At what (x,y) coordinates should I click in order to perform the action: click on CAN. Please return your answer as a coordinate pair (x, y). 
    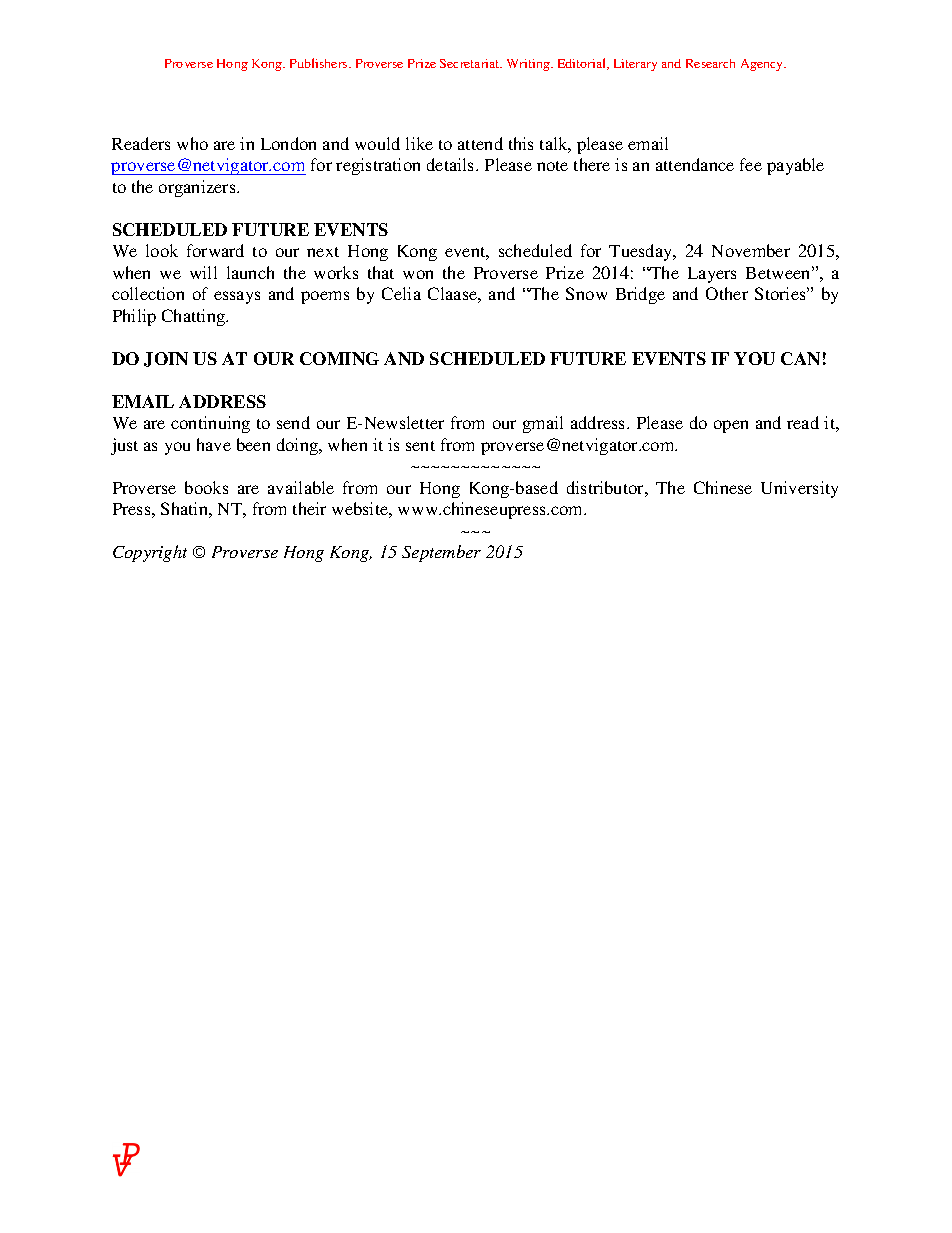
    Looking at the image, I should click on (800, 358).
